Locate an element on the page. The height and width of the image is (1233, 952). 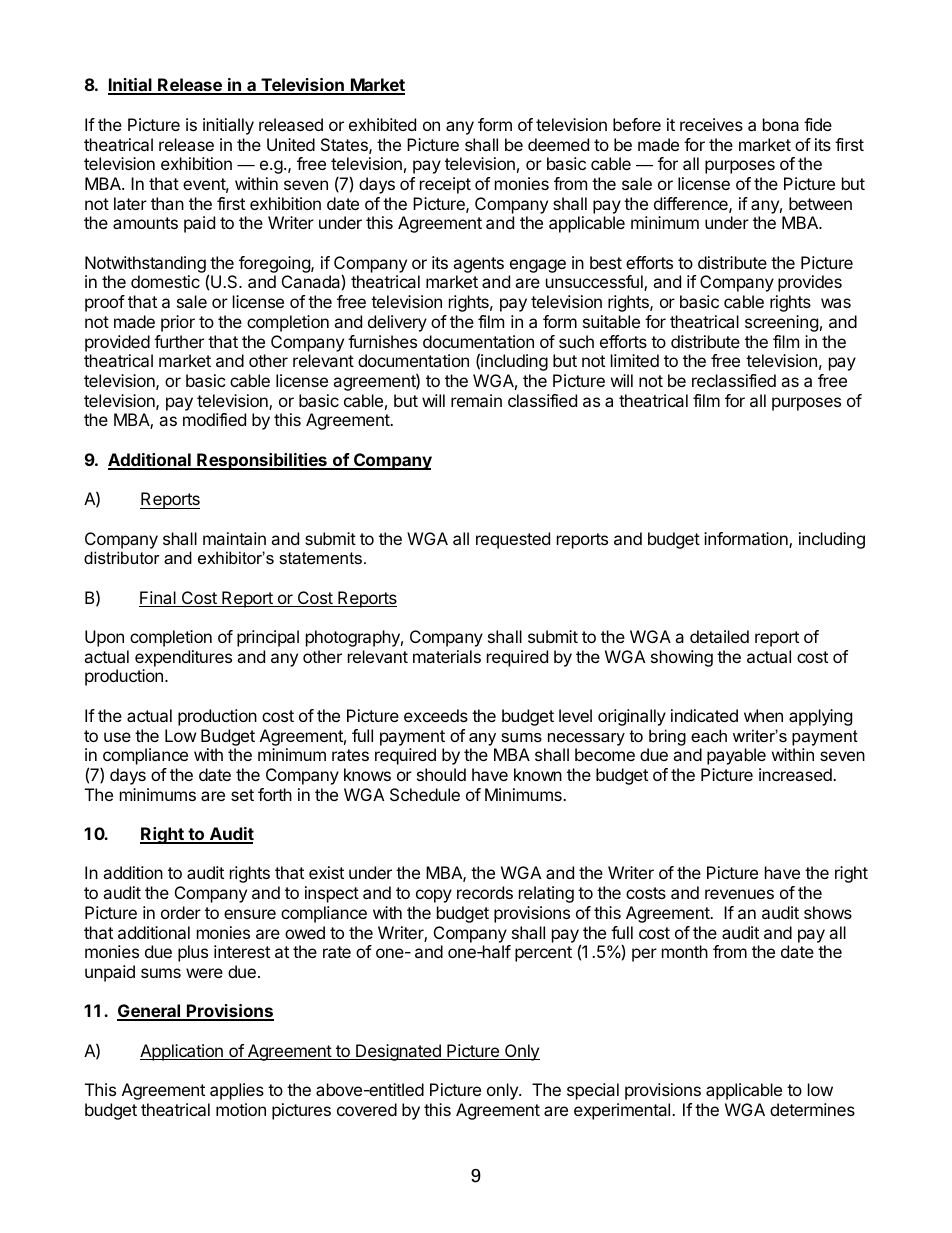
than is located at coordinates (167, 203).
